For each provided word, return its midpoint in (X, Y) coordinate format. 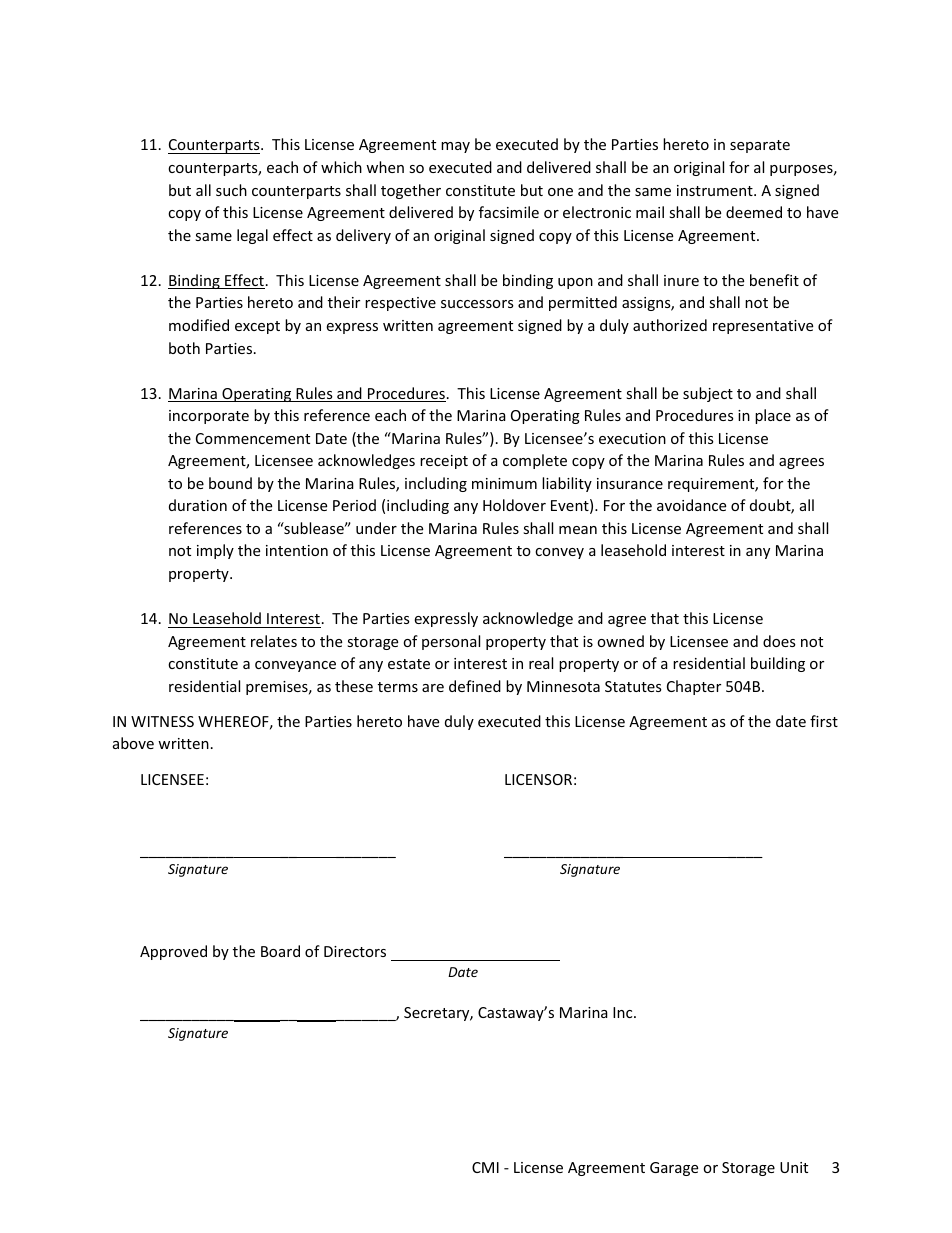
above (133, 743)
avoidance (691, 505)
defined (475, 686)
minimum (504, 483)
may (455, 147)
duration (198, 505)
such (231, 190)
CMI (485, 1167)
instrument (716, 190)
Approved (173, 952)
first (824, 721)
